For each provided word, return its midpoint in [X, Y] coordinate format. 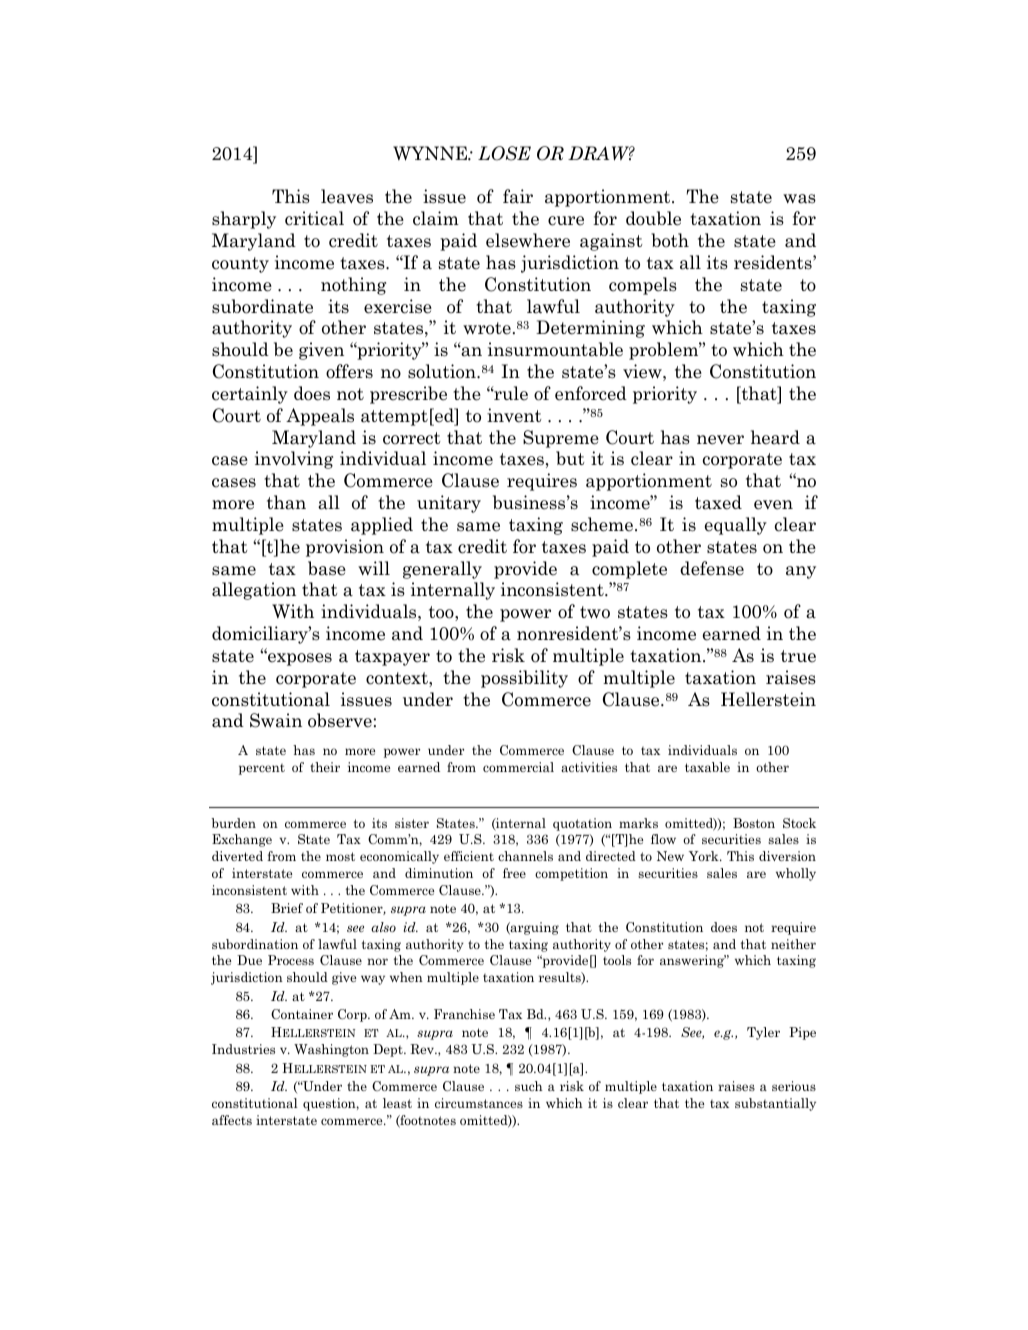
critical [314, 218]
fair [518, 196]
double [653, 218]
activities [589, 767]
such [529, 1086]
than [286, 502]
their [325, 767]
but [570, 458]
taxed [718, 502]
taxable [707, 767]
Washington [331, 1050]
